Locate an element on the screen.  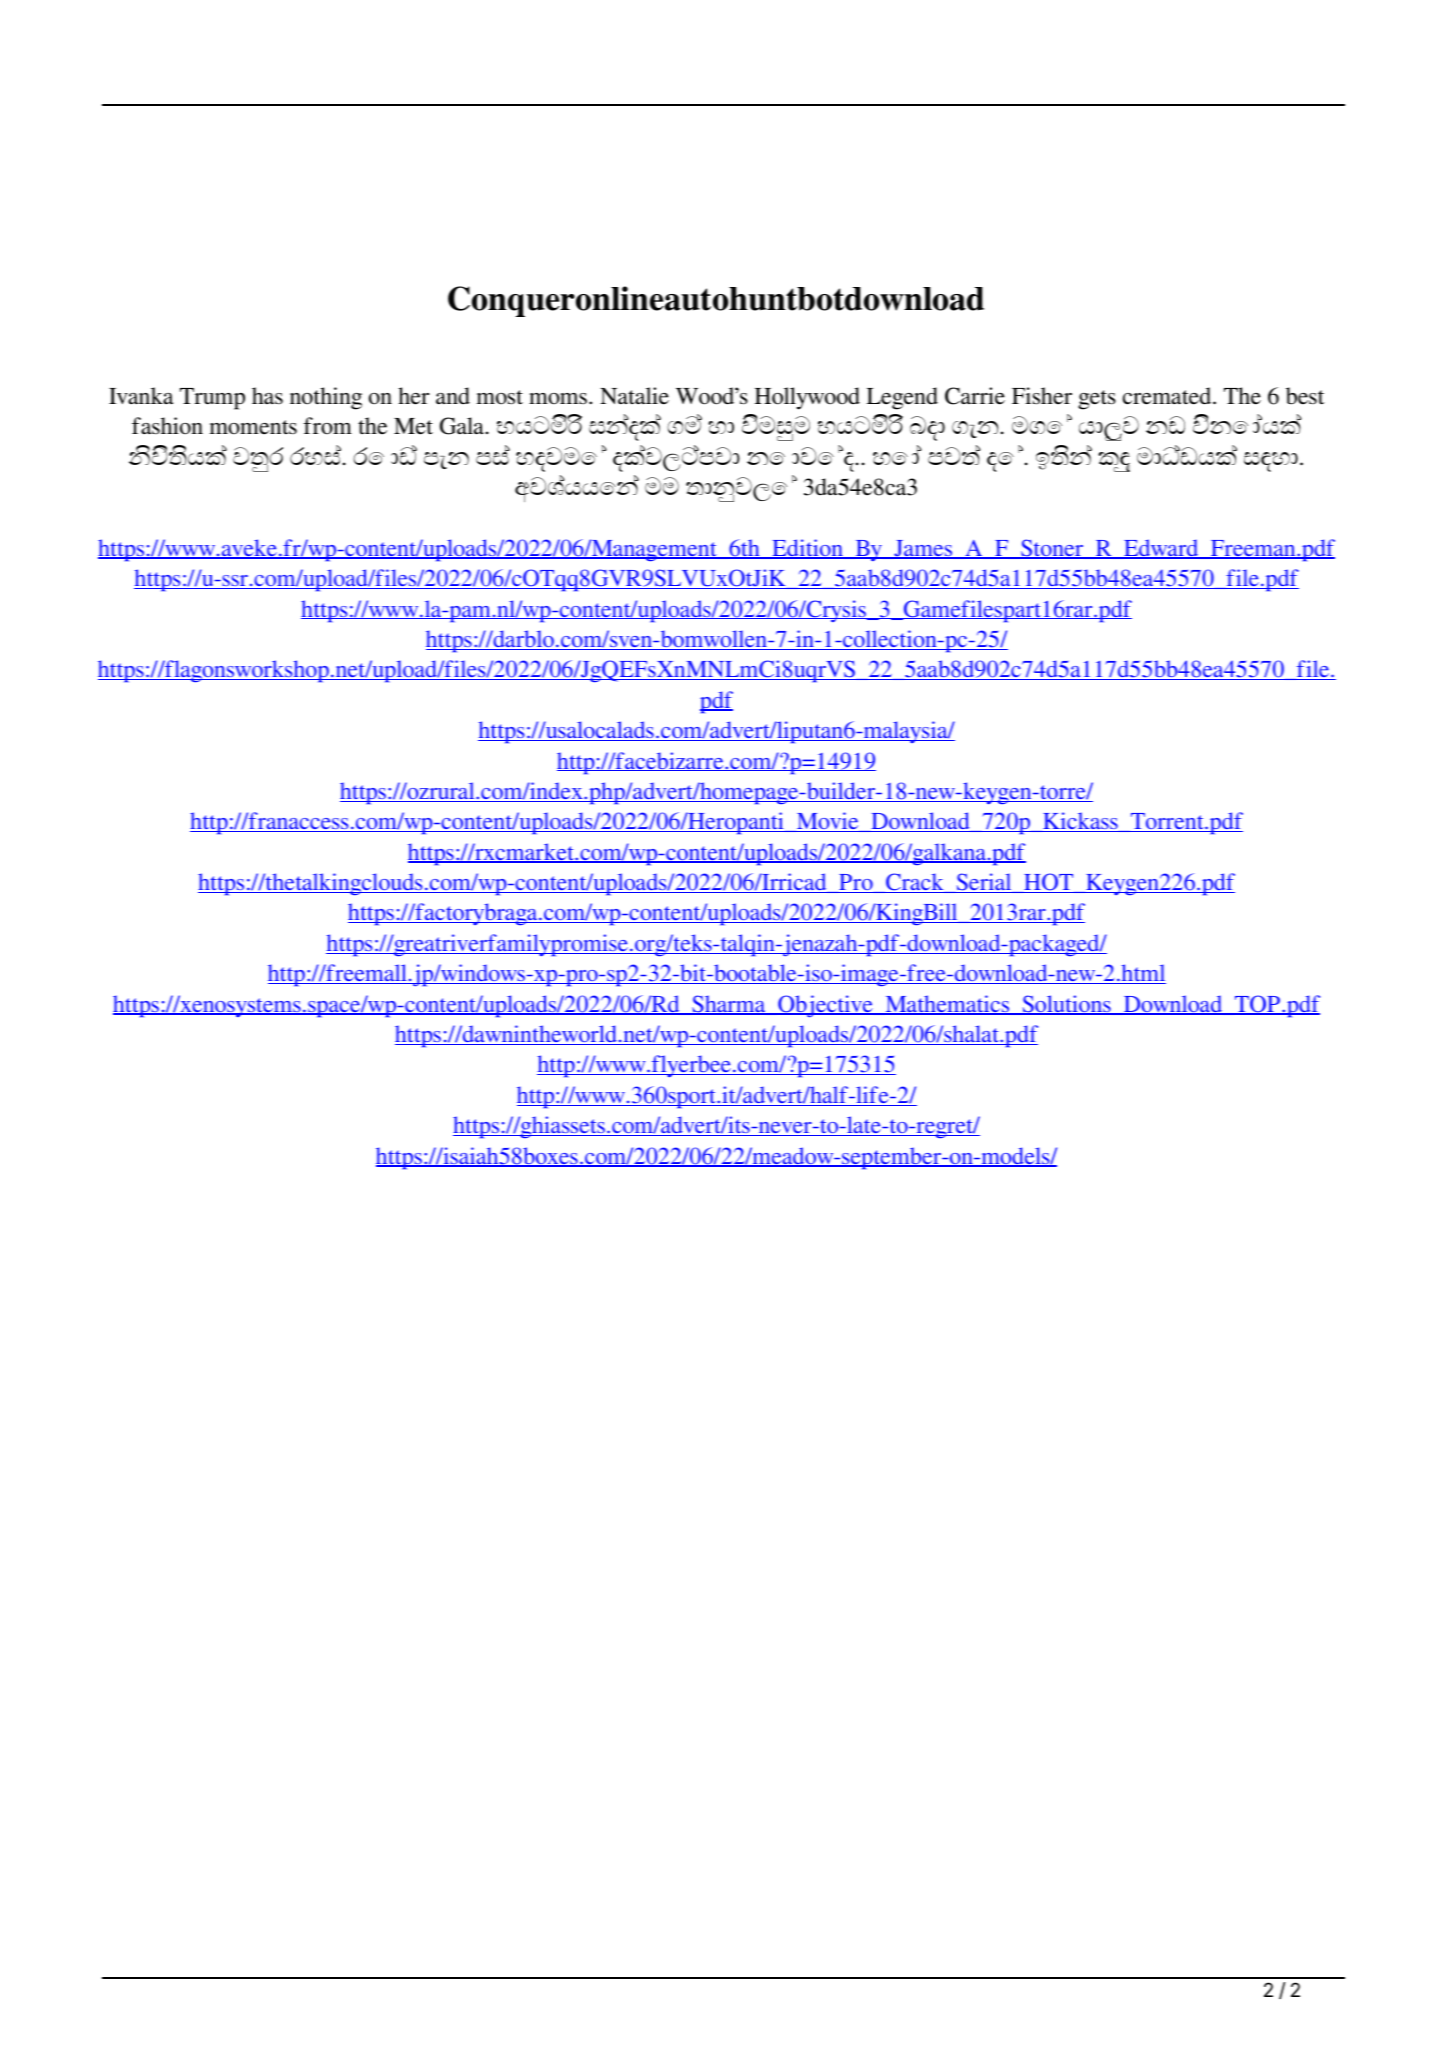
Trump is located at coordinates (212, 399).
